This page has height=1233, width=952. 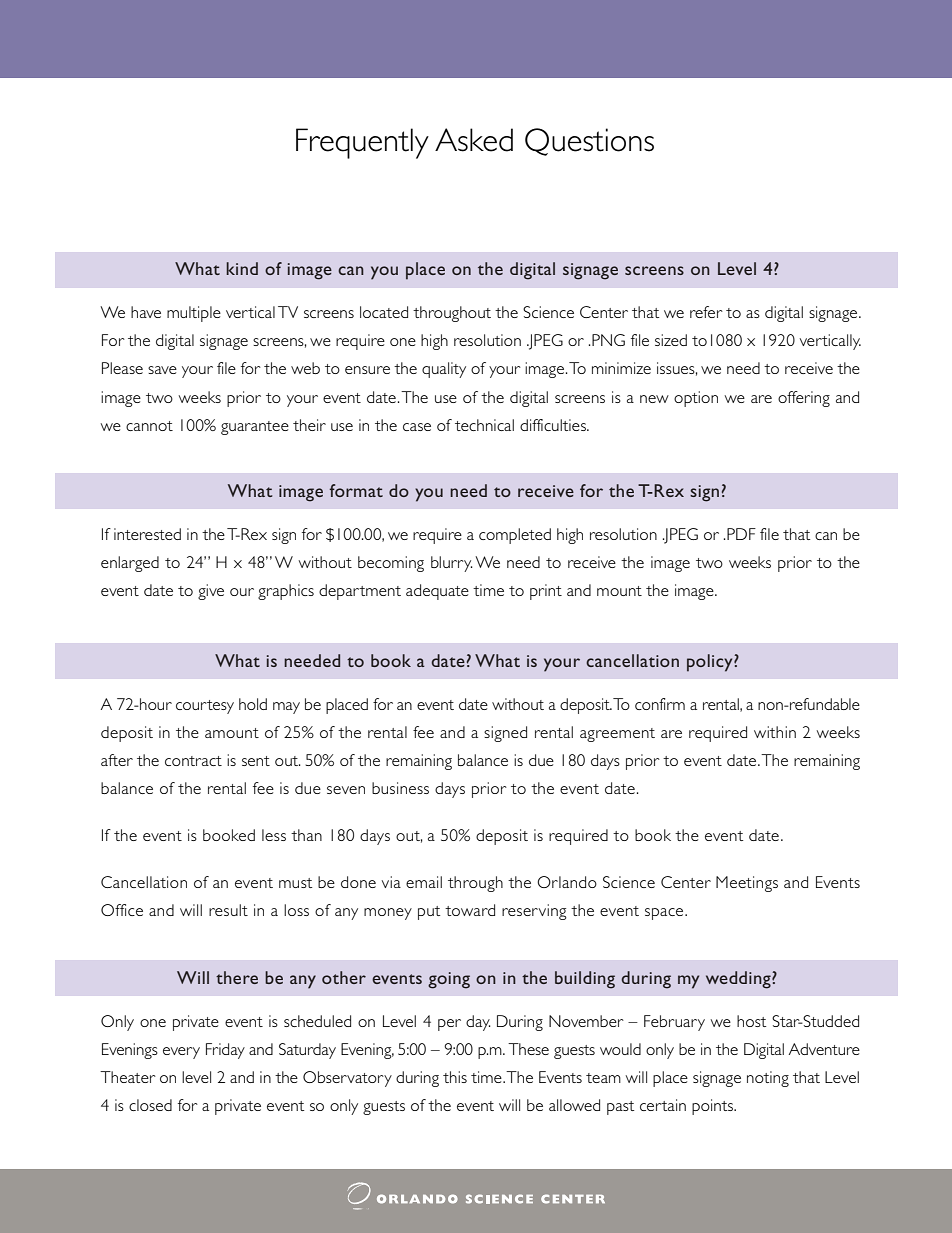 What do you see at coordinates (211, 592) in the page?
I see `give` at bounding box center [211, 592].
